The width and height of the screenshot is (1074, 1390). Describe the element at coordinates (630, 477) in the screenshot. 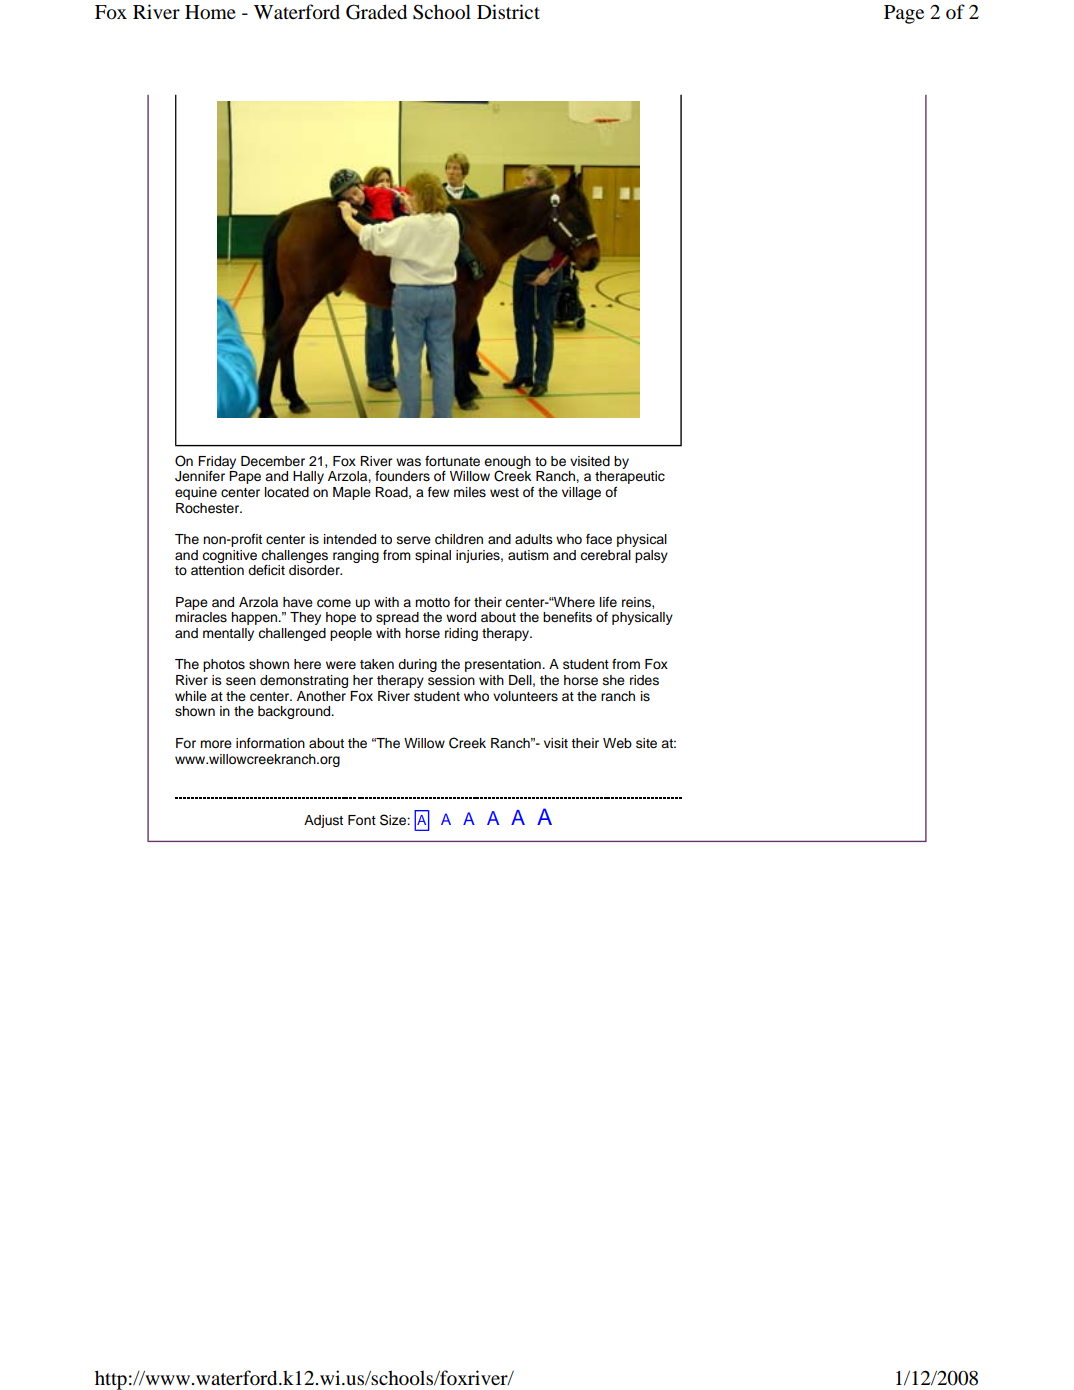

I see `therapeutic` at that location.
